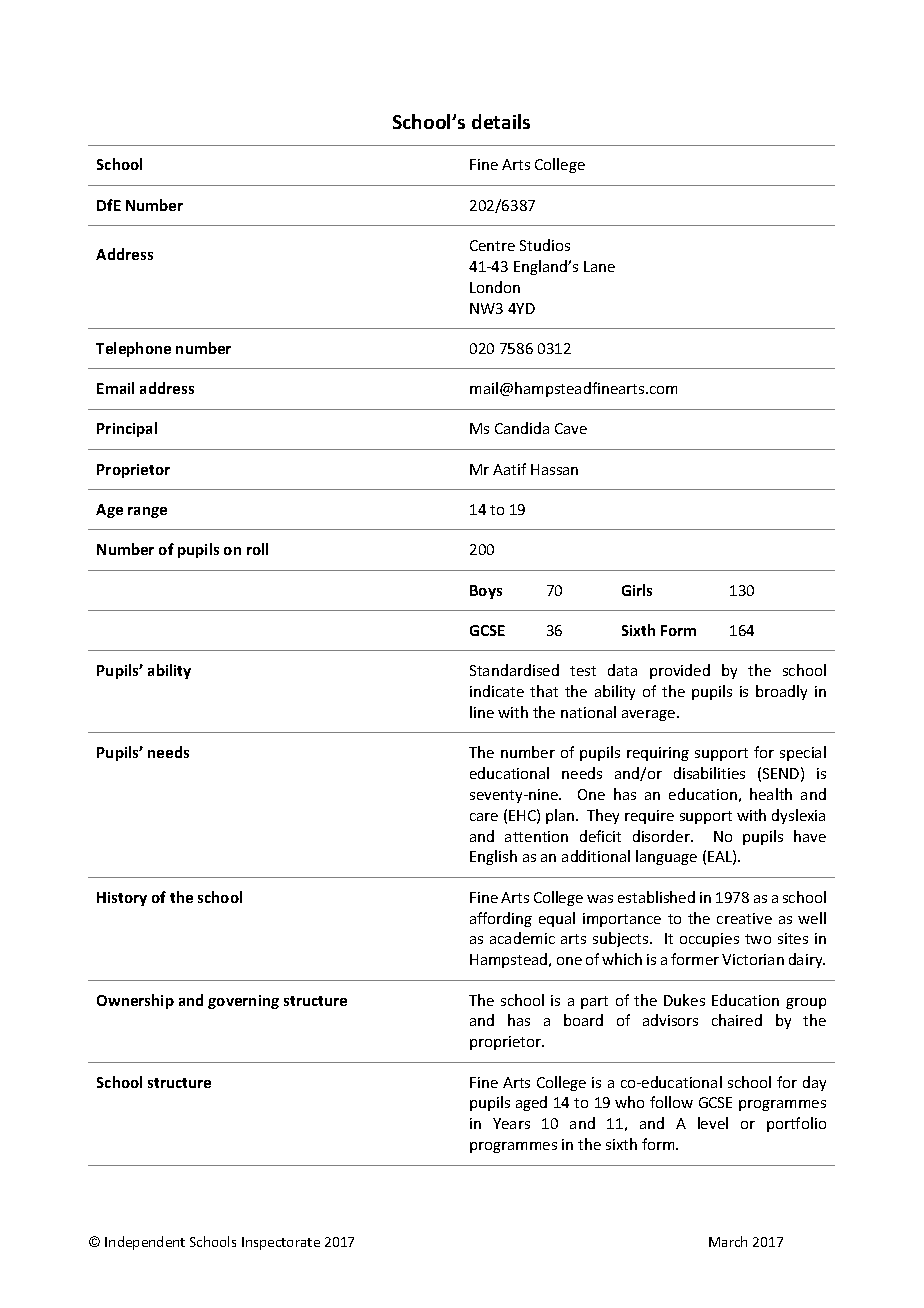 The image size is (924, 1308). What do you see at coordinates (522, 428) in the document?
I see `Candida` at bounding box center [522, 428].
